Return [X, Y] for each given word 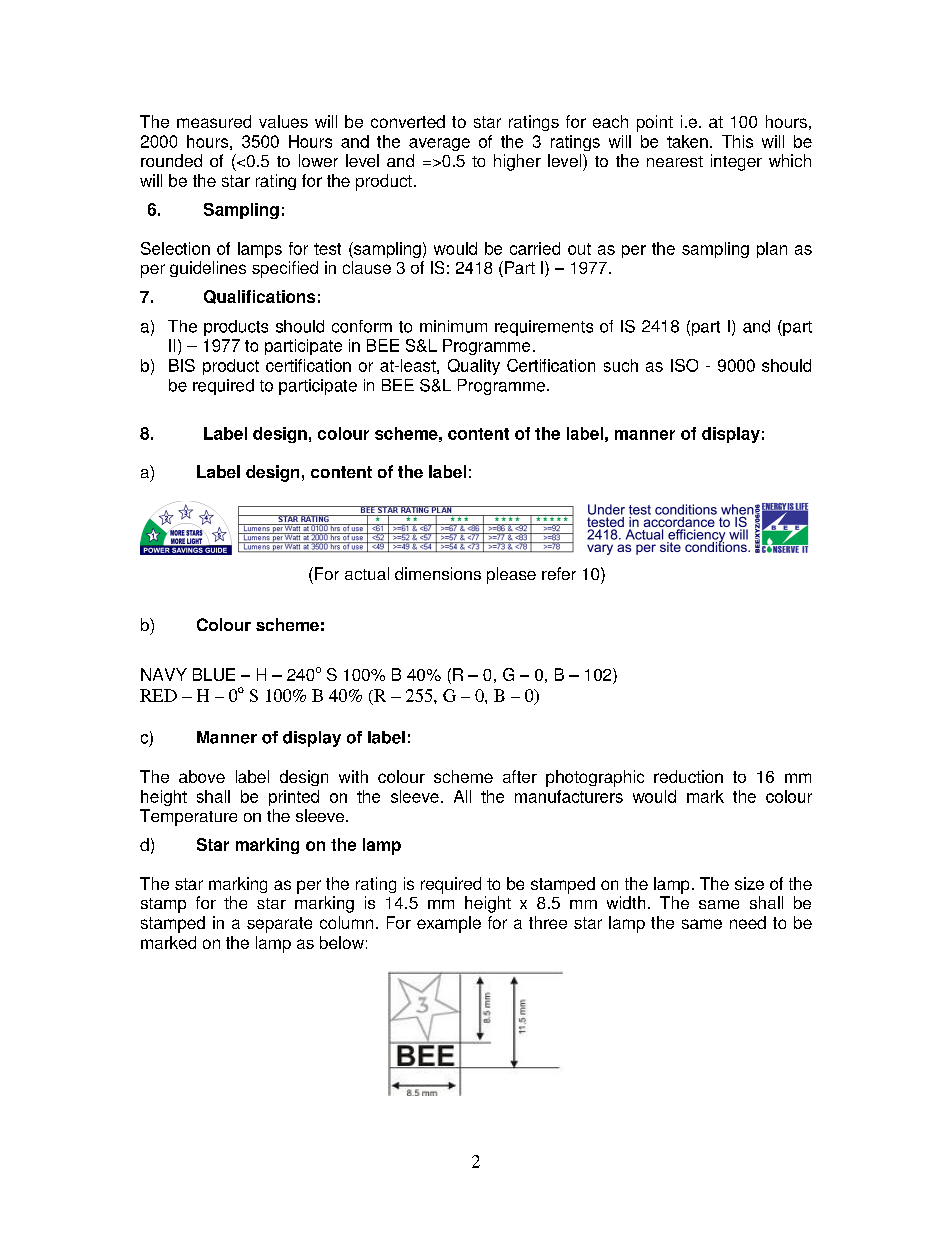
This [737, 141]
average [439, 144]
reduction [688, 776]
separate [279, 925]
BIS [182, 365]
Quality [474, 367]
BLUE [214, 674]
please [511, 575]
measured [214, 121]
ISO [684, 365]
